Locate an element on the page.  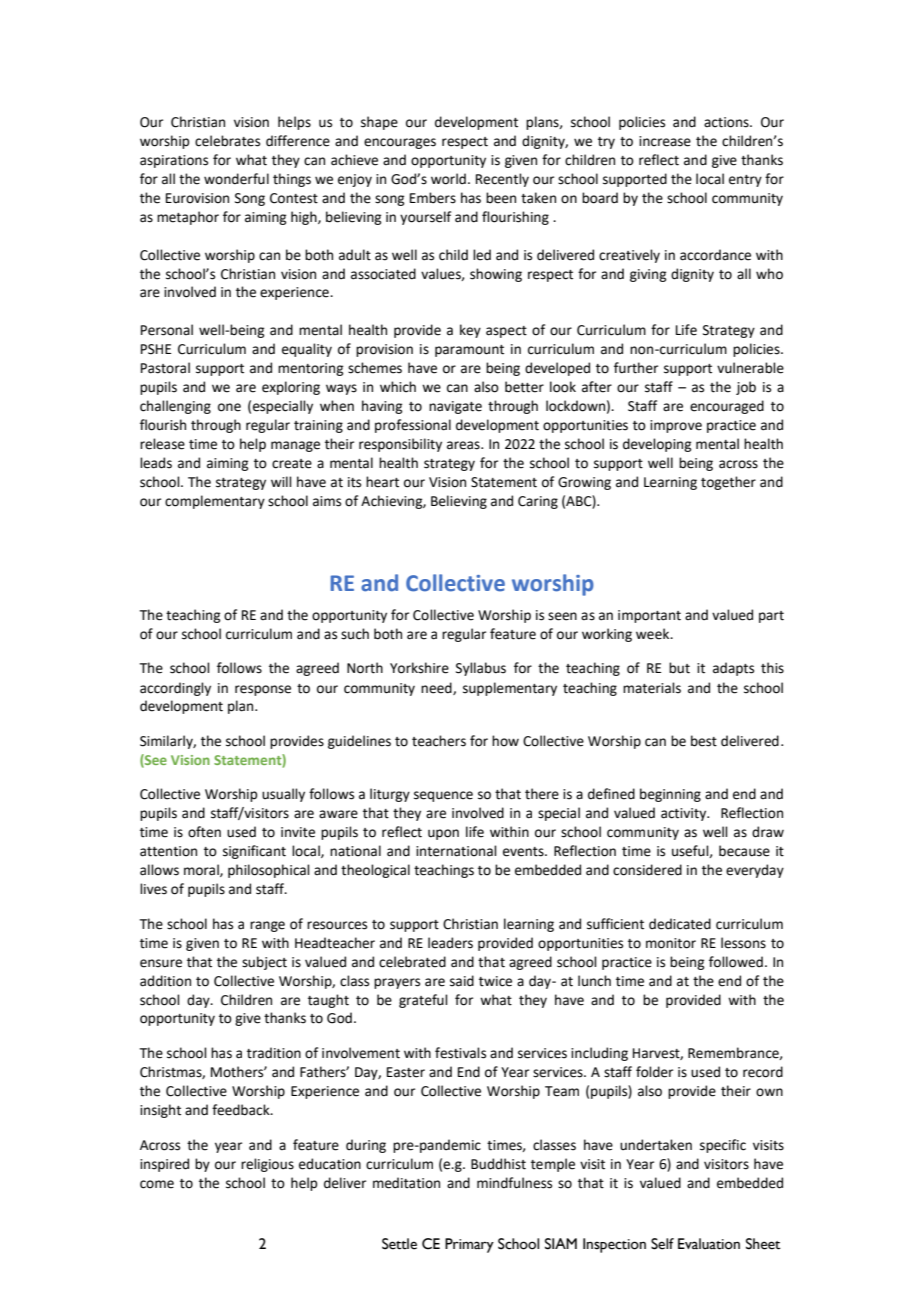
increase is located at coordinates (665, 141).
